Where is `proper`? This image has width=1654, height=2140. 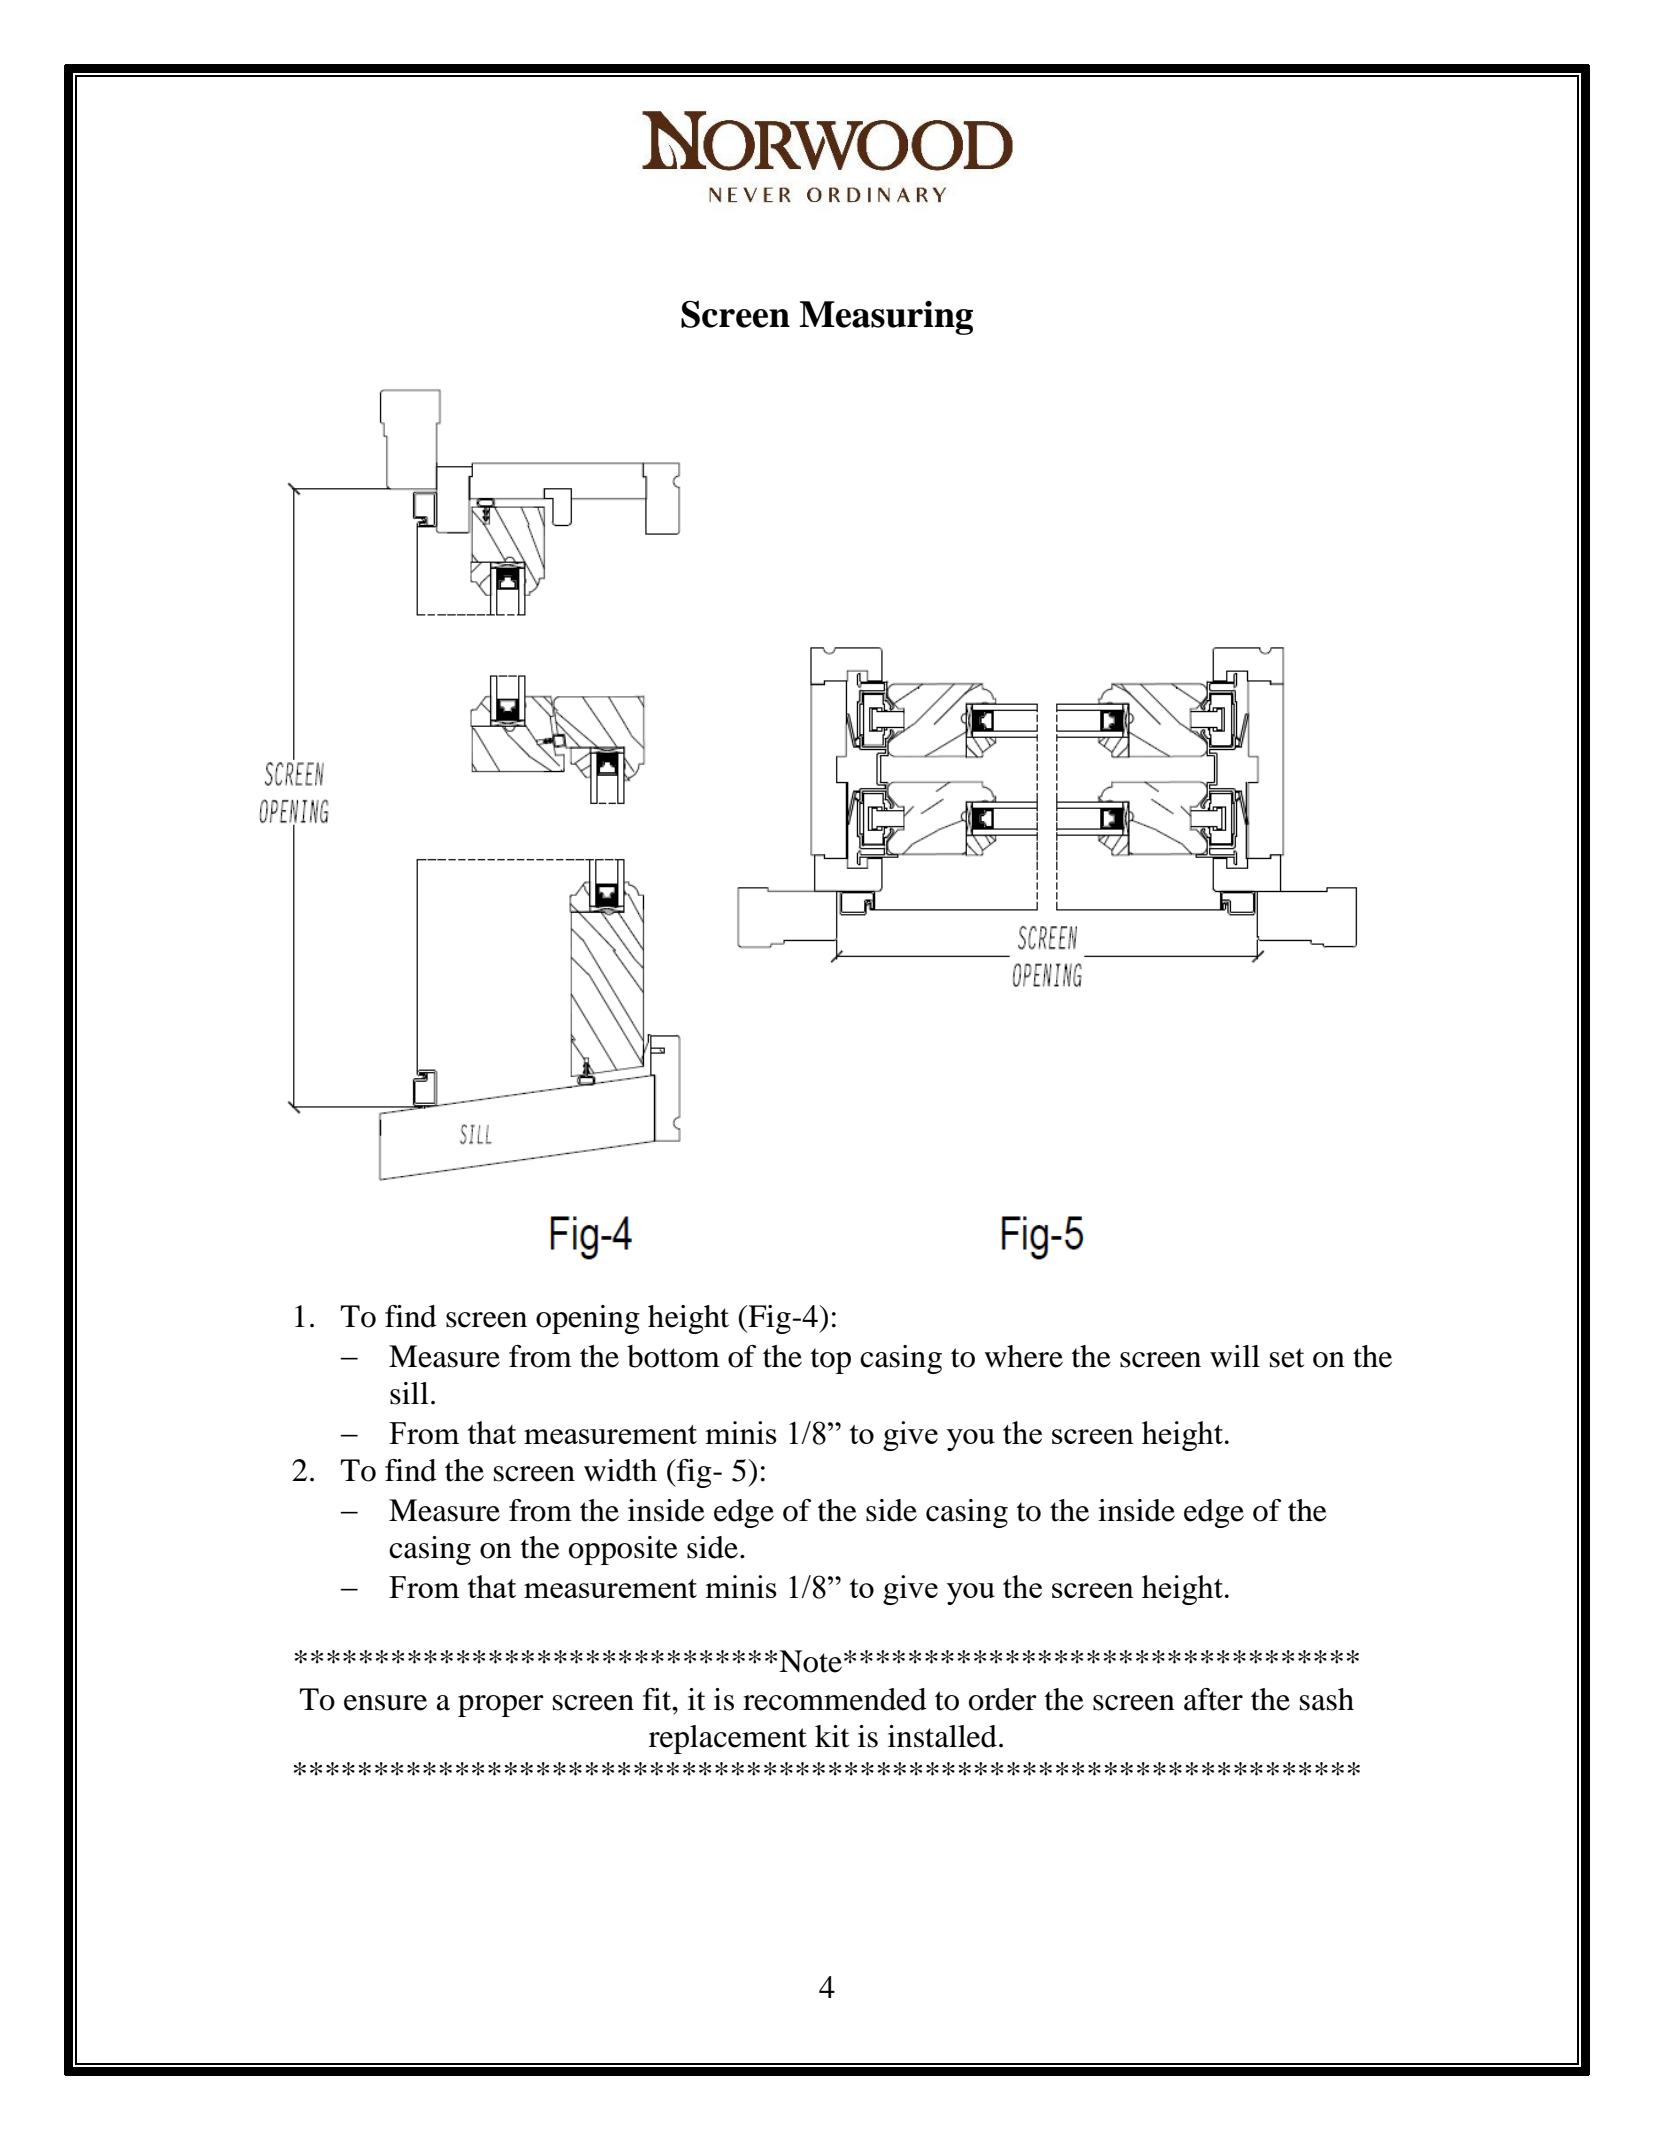
proper is located at coordinates (501, 1706).
